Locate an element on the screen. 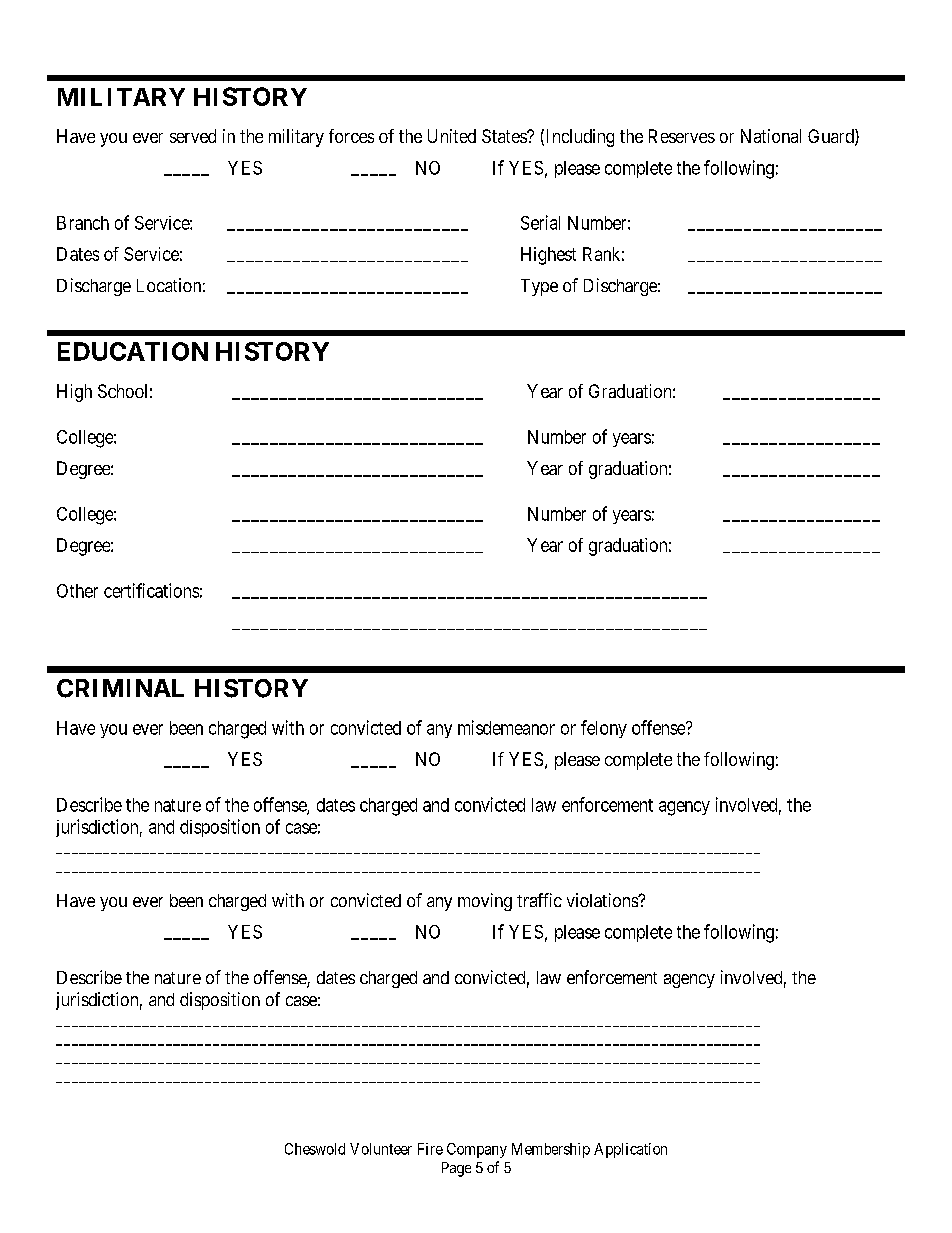 The width and height of the screenshot is (952, 1233). Fire is located at coordinates (430, 1149).
